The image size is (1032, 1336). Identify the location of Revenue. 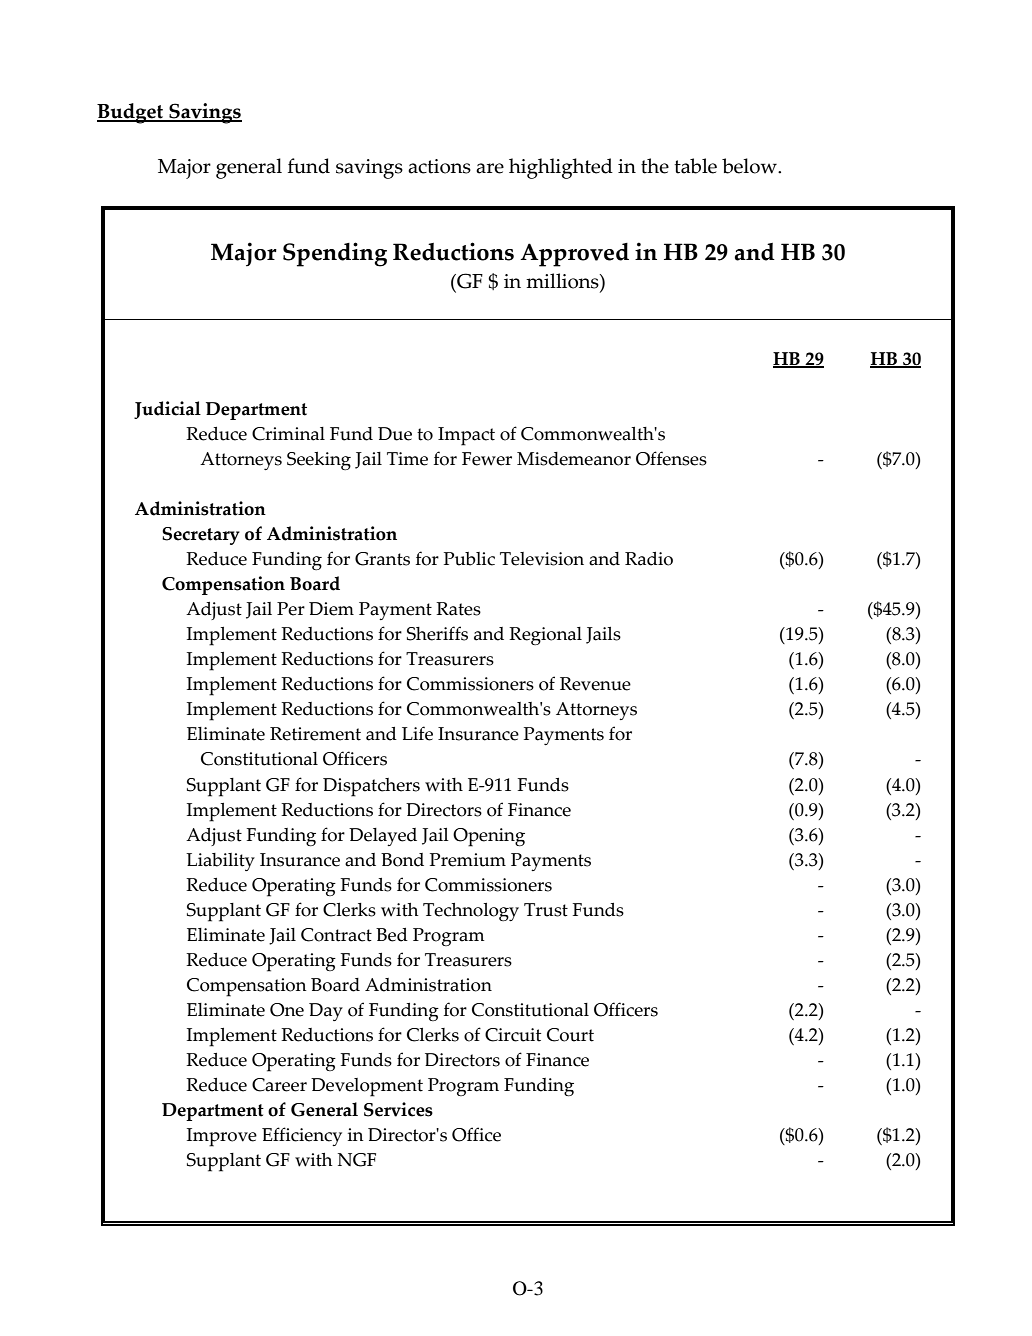
(595, 684).
